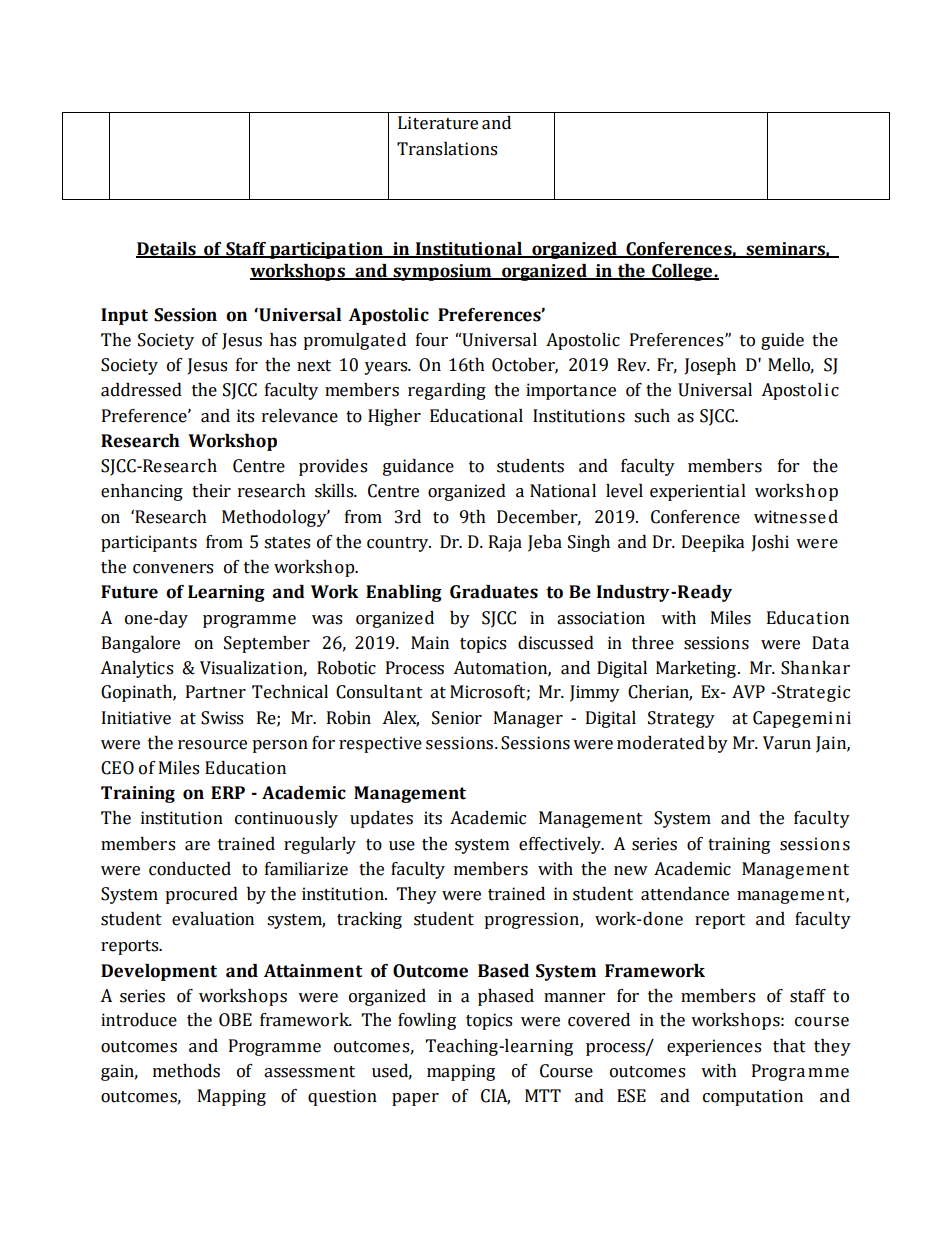 This document has width=952, height=1233. Describe the element at coordinates (661, 743) in the document. I see `moderated` at that location.
